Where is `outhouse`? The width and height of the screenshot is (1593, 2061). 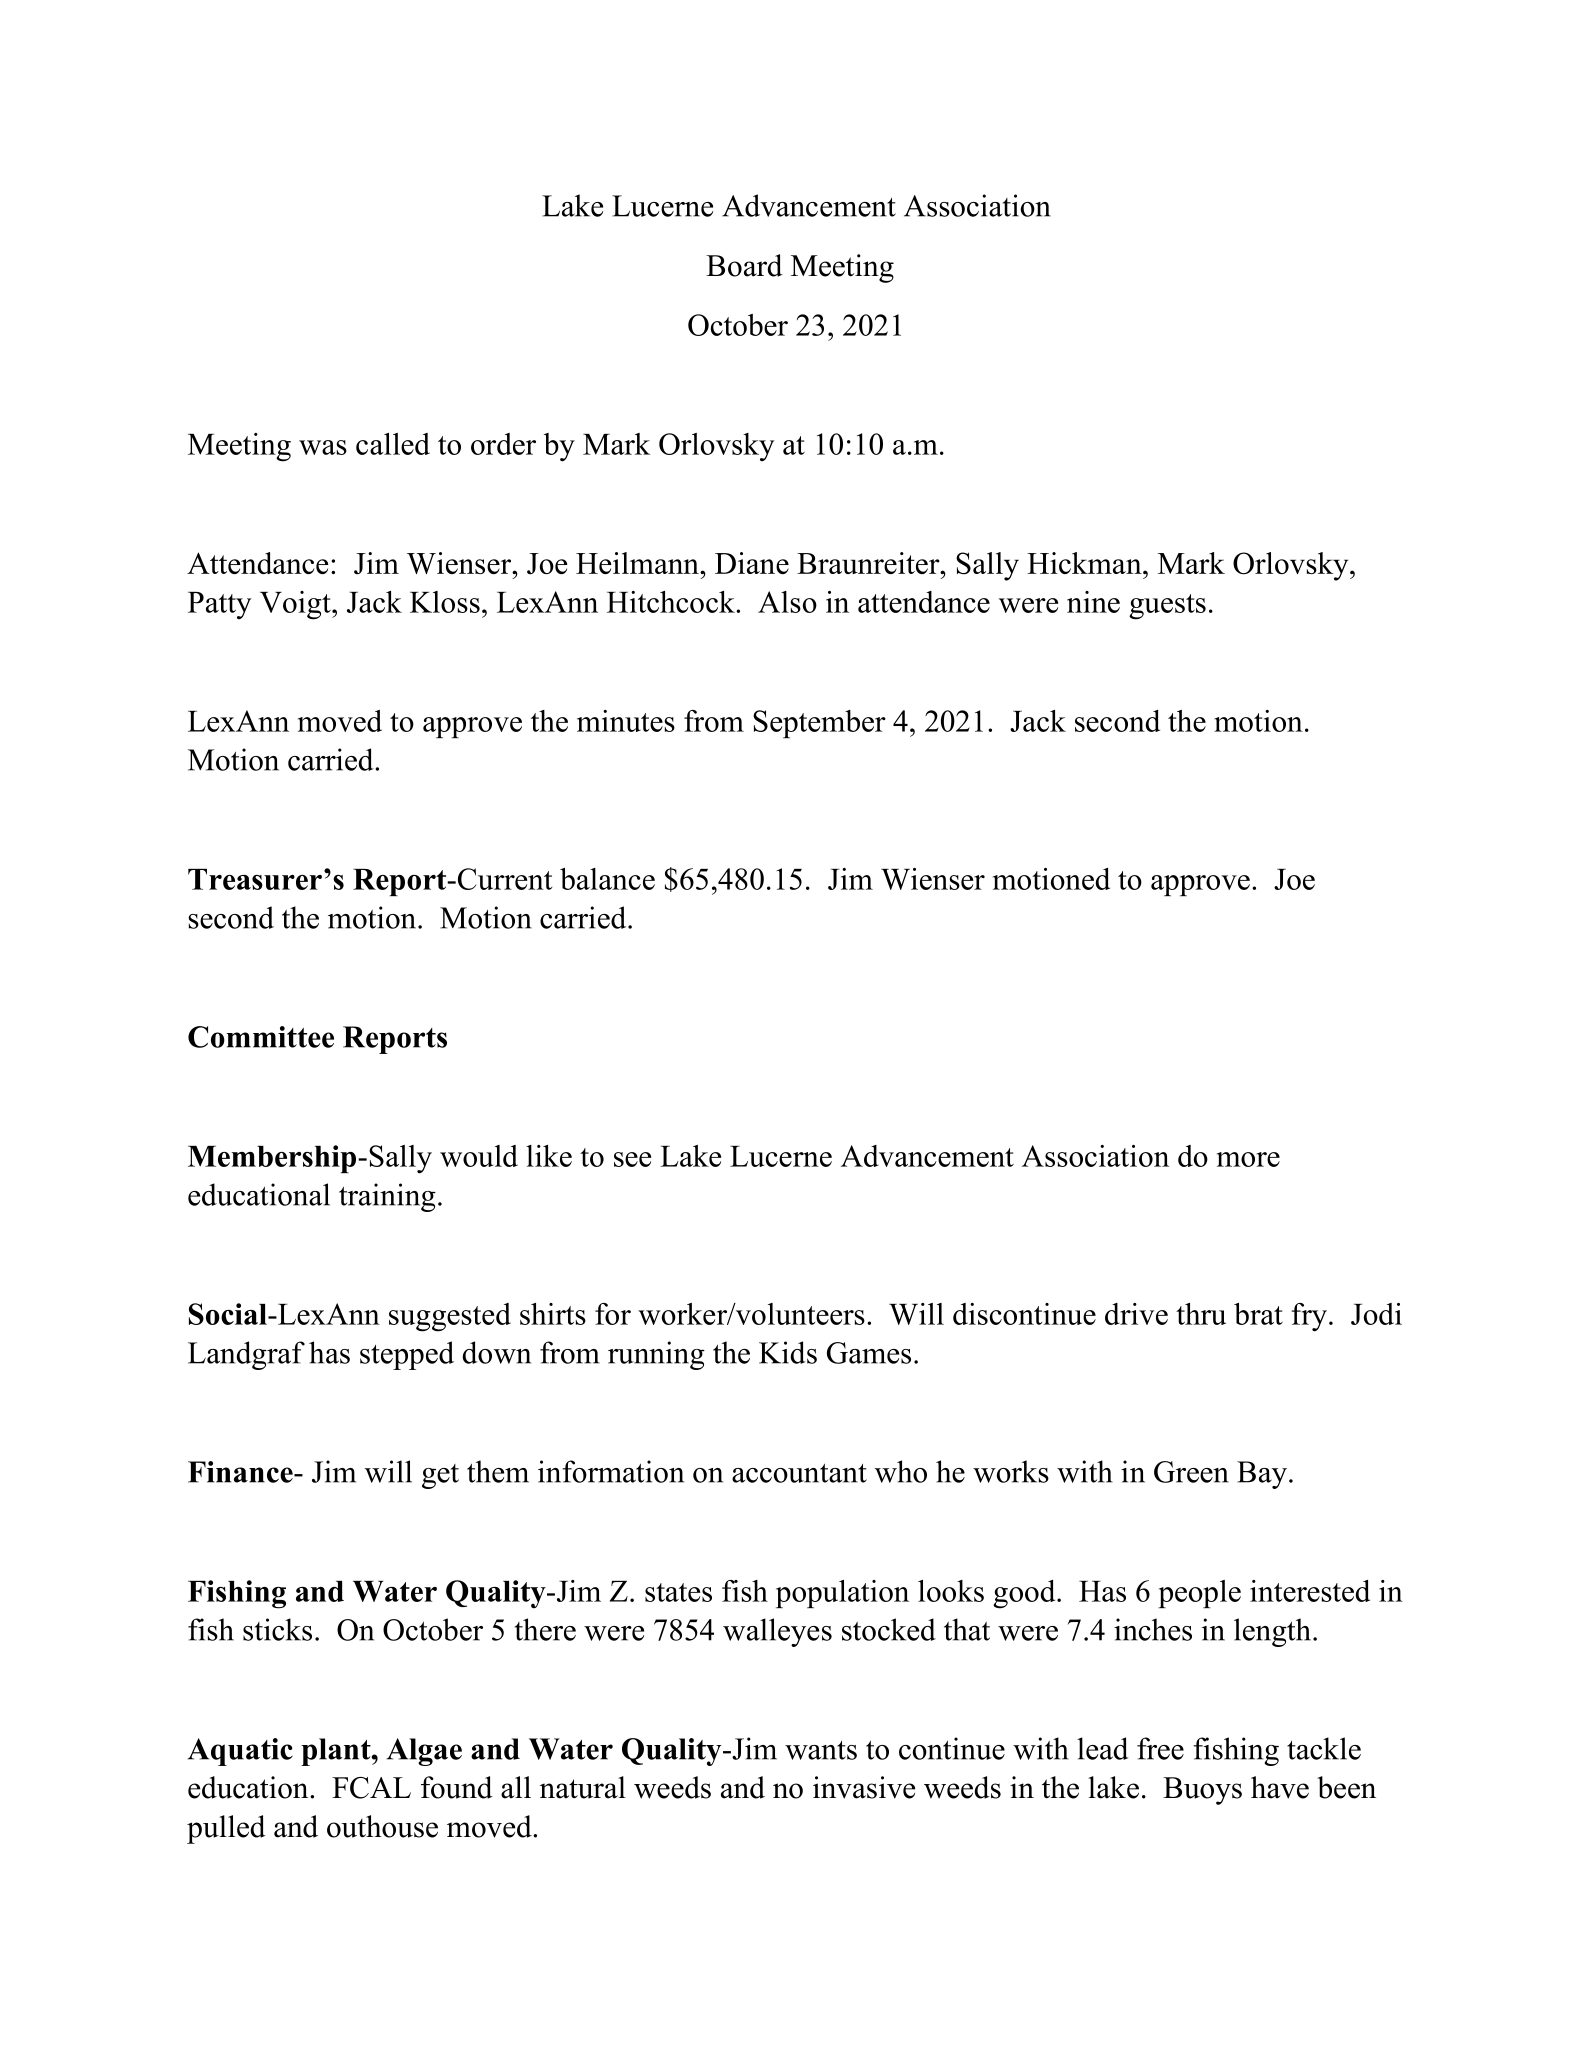 outhouse is located at coordinates (382, 1826).
